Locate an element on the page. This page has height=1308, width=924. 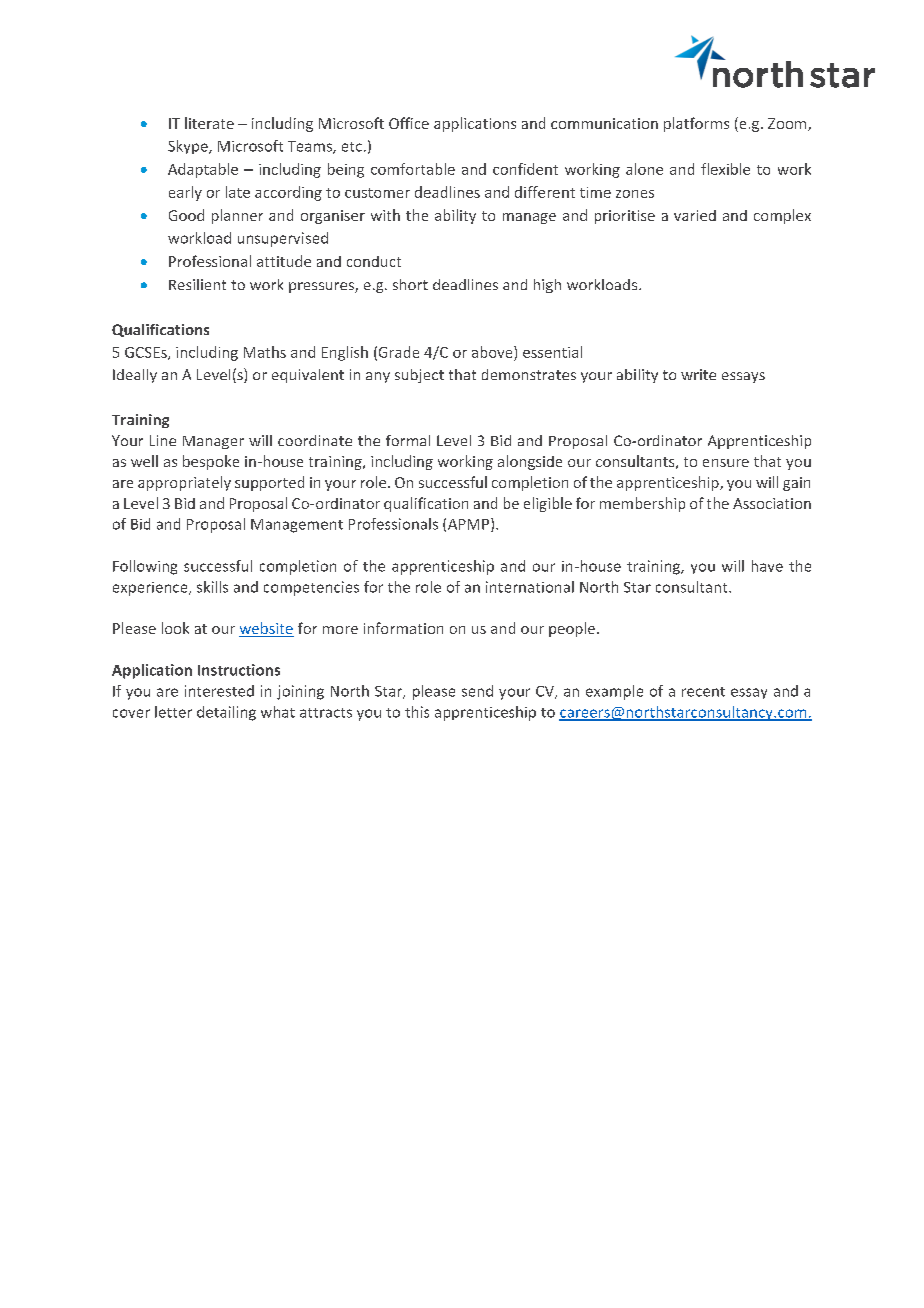
interested is located at coordinates (219, 691).
